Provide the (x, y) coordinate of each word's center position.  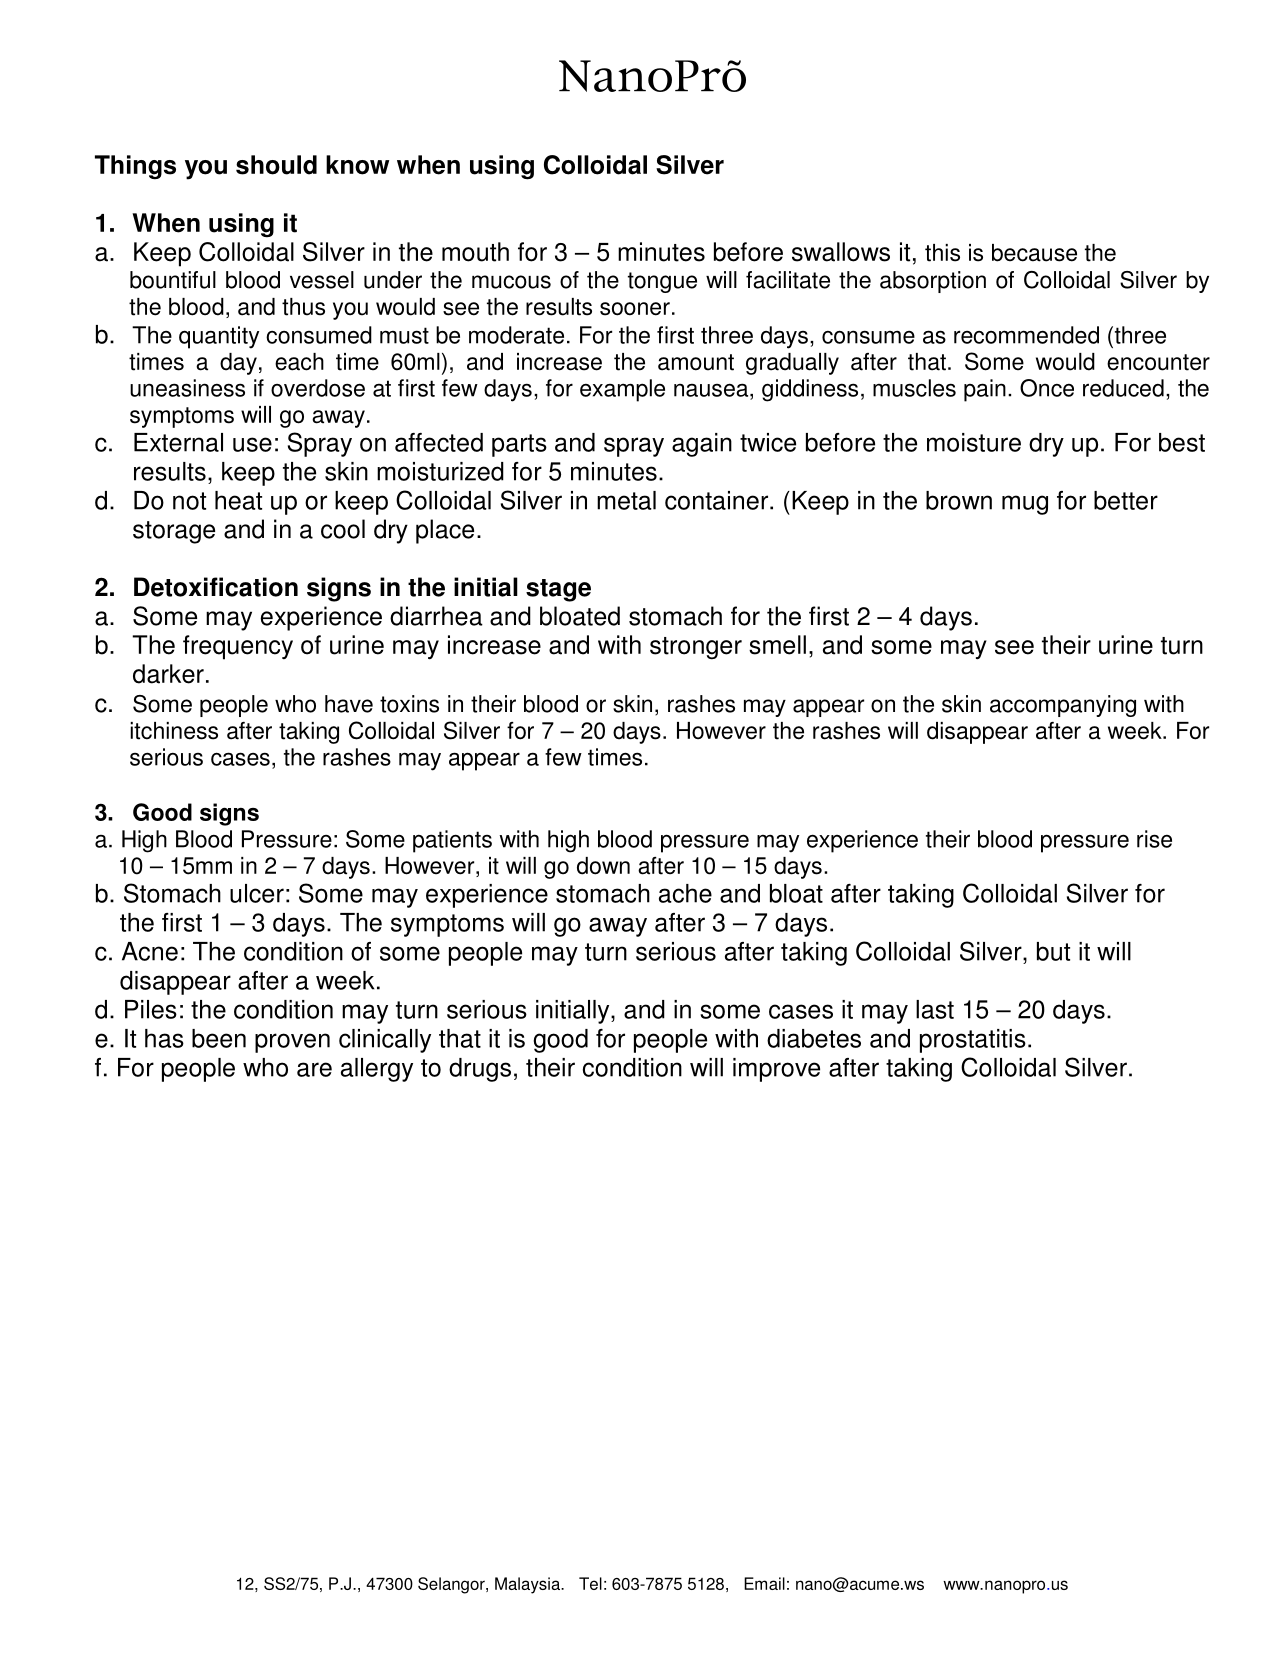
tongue (662, 282)
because (1034, 253)
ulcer (257, 893)
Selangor (452, 1585)
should (276, 165)
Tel (590, 1583)
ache (685, 893)
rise (1154, 839)
